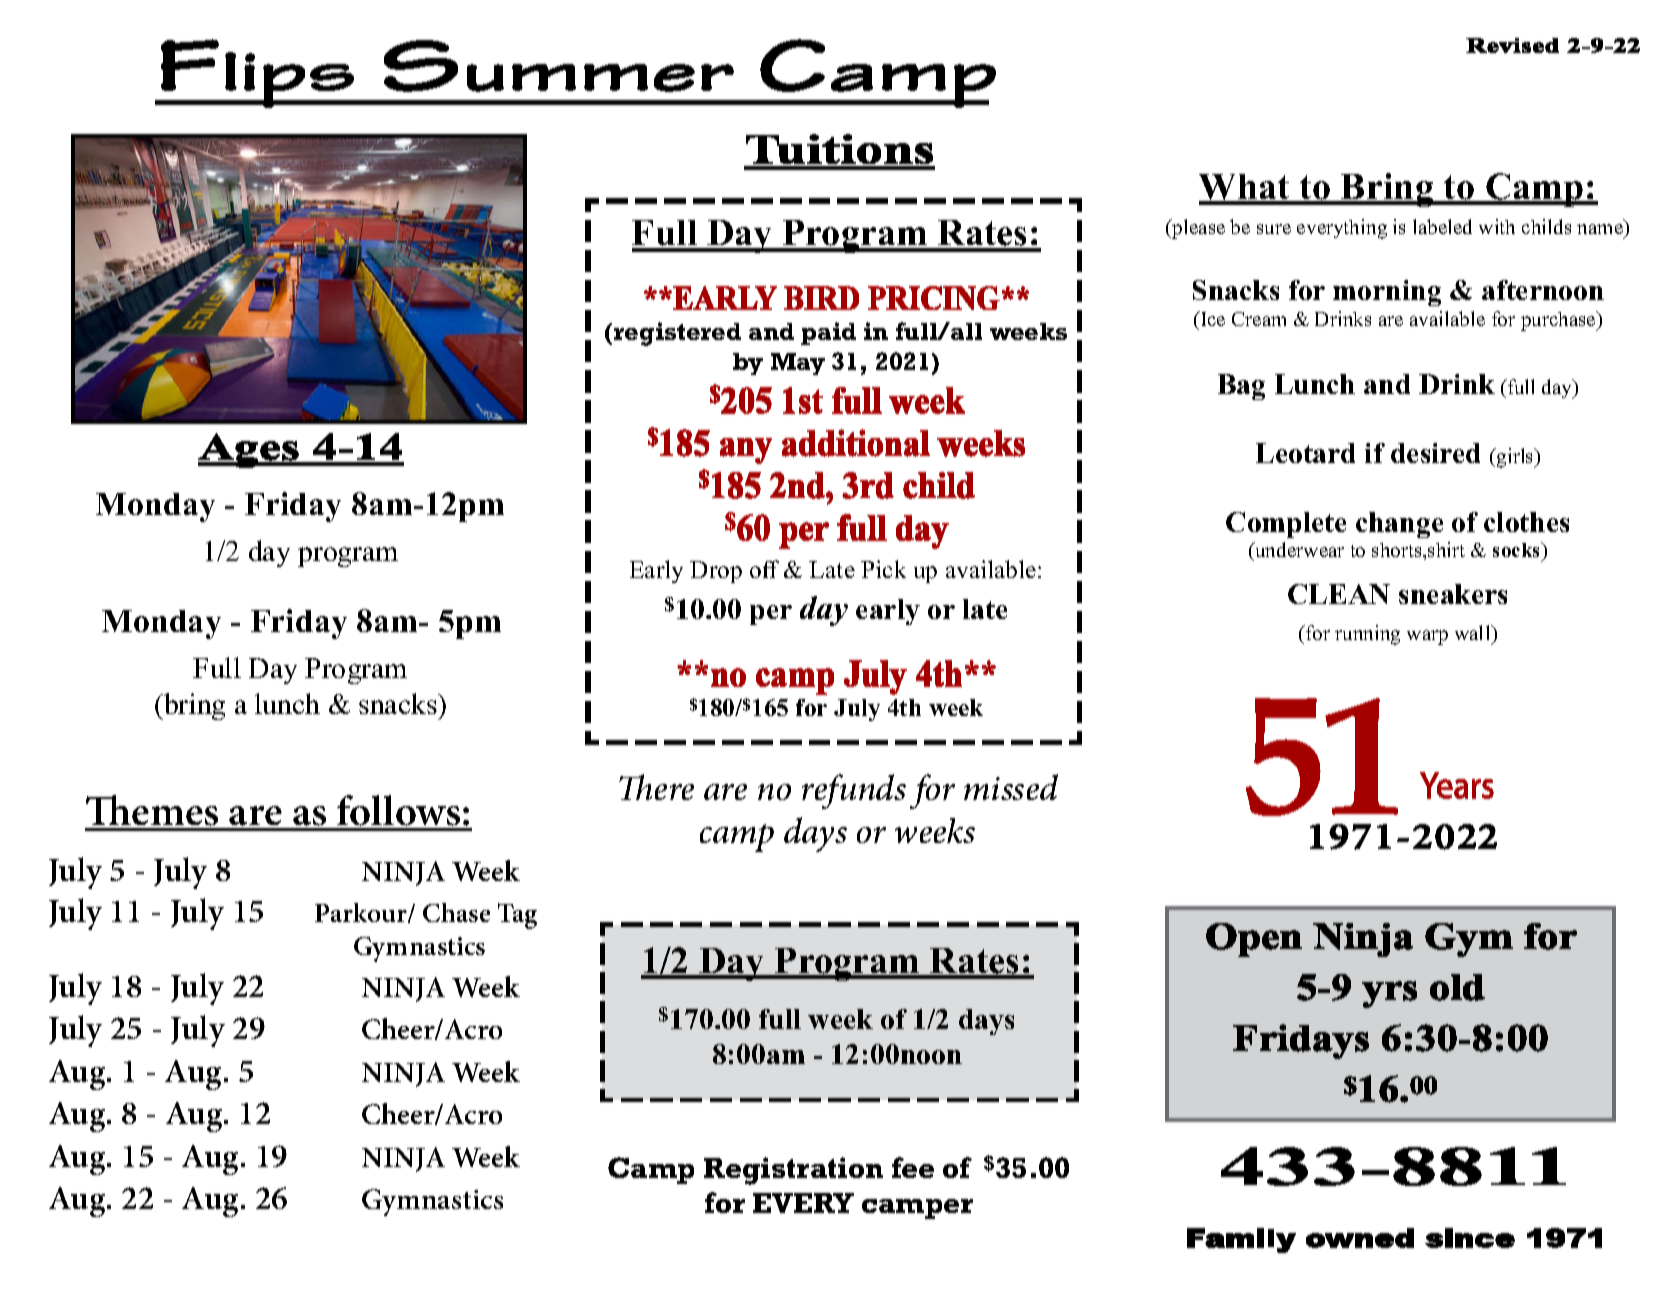  Describe the element at coordinates (913, 1167) in the screenshot. I see `fee` at that location.
